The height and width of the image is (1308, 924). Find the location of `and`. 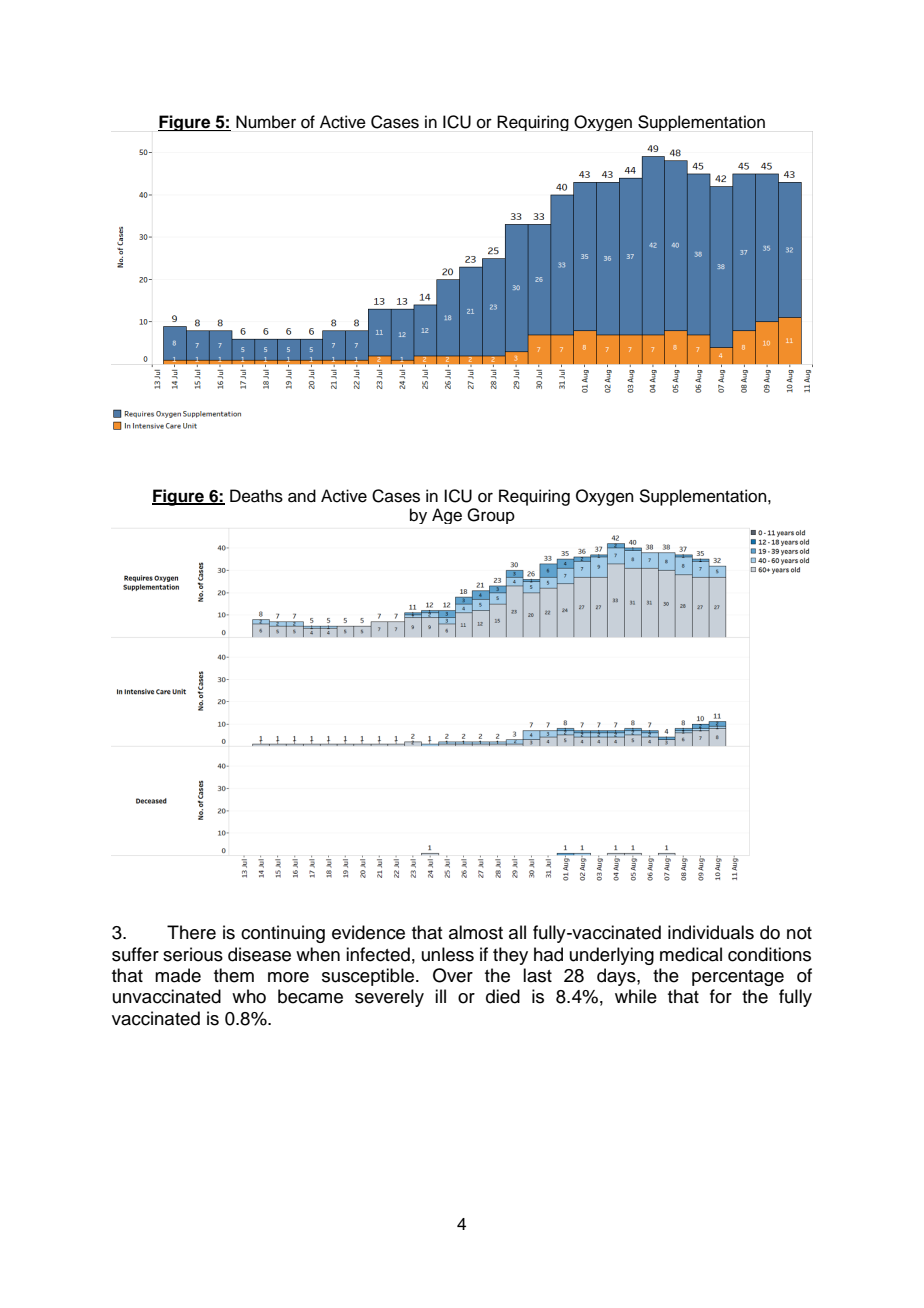

and is located at coordinates (302, 496).
